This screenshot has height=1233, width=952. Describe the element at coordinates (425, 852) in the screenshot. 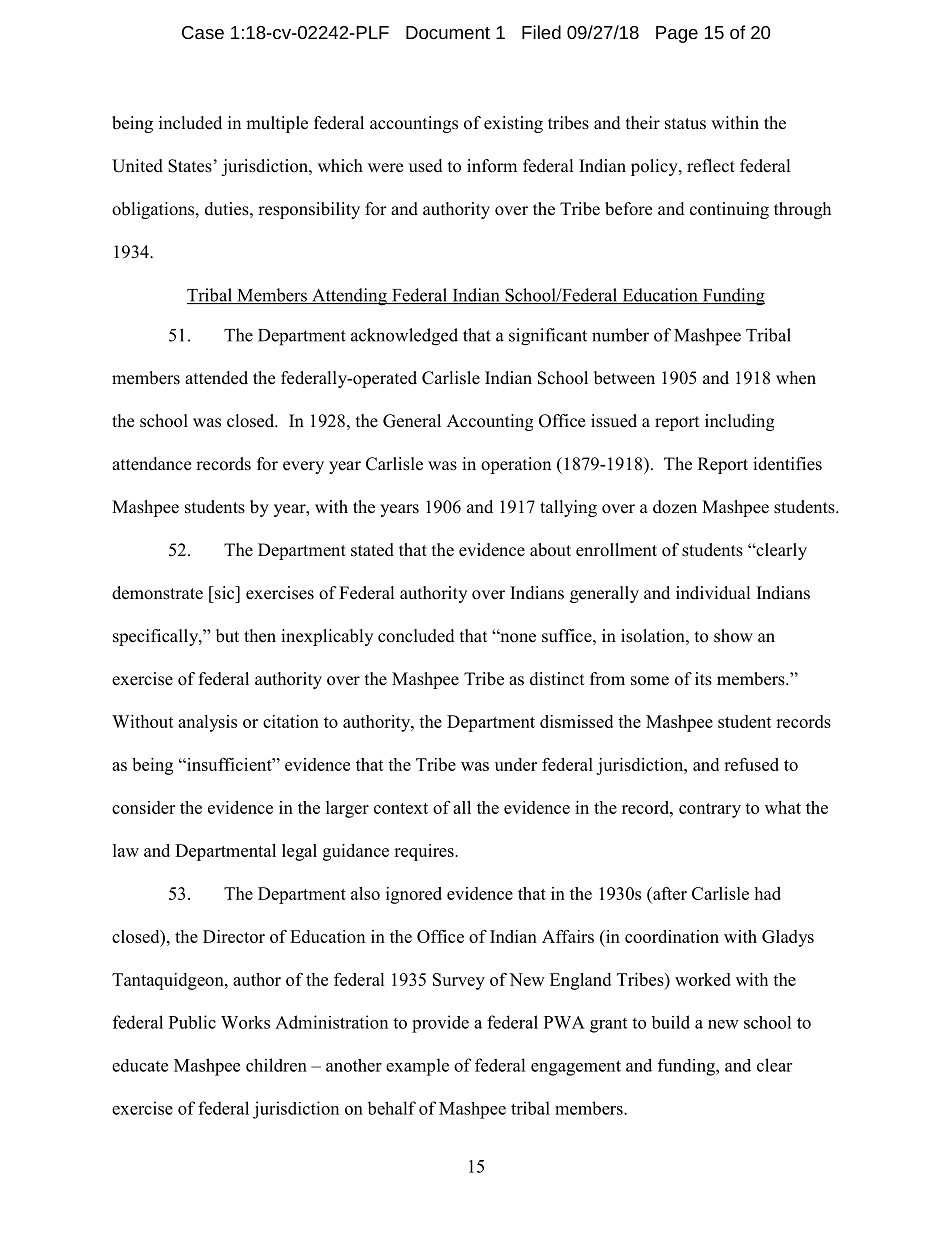

I see `requires` at that location.
